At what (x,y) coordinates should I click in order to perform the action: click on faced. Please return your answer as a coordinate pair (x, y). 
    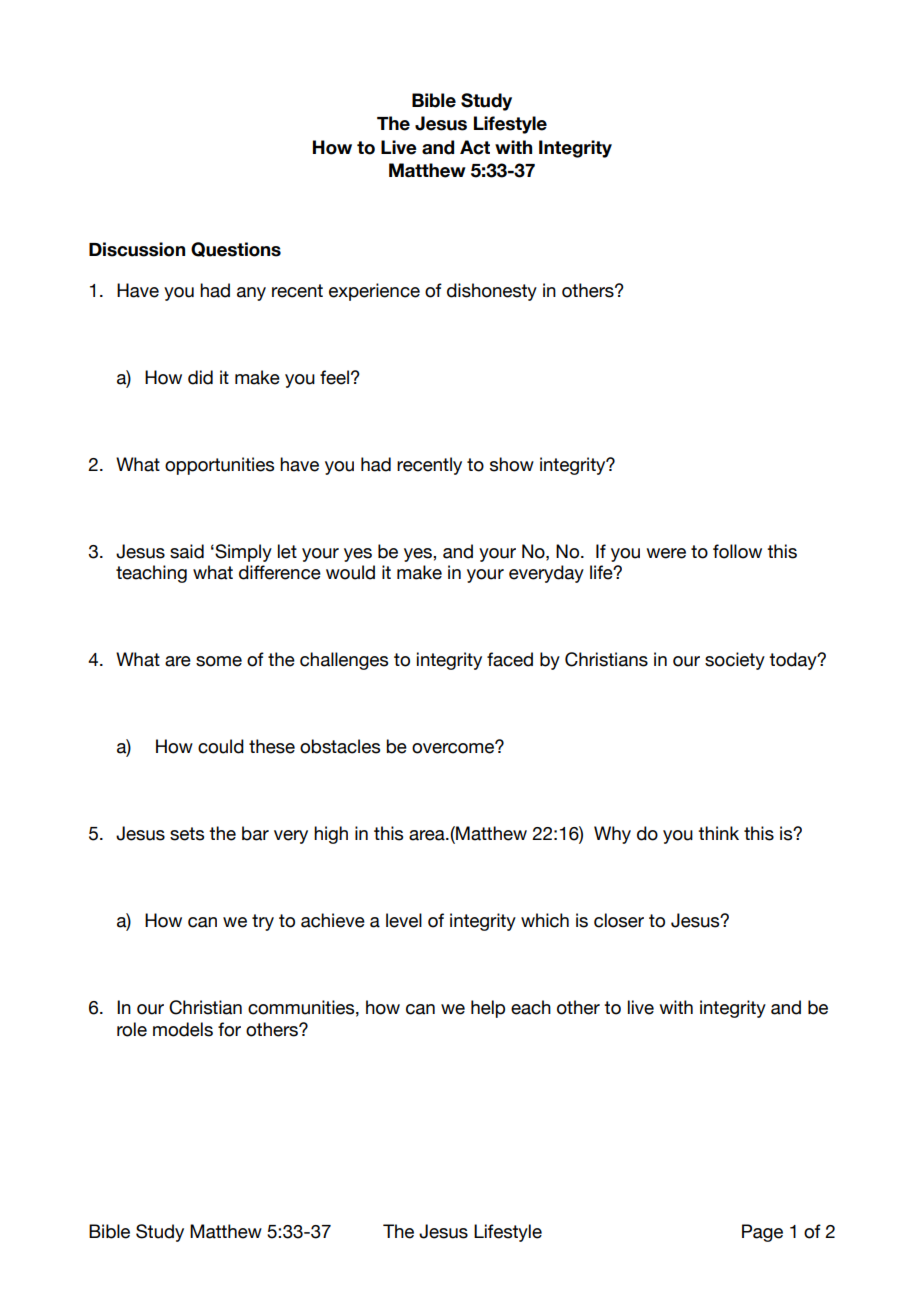
    Looking at the image, I should click on (510, 659).
